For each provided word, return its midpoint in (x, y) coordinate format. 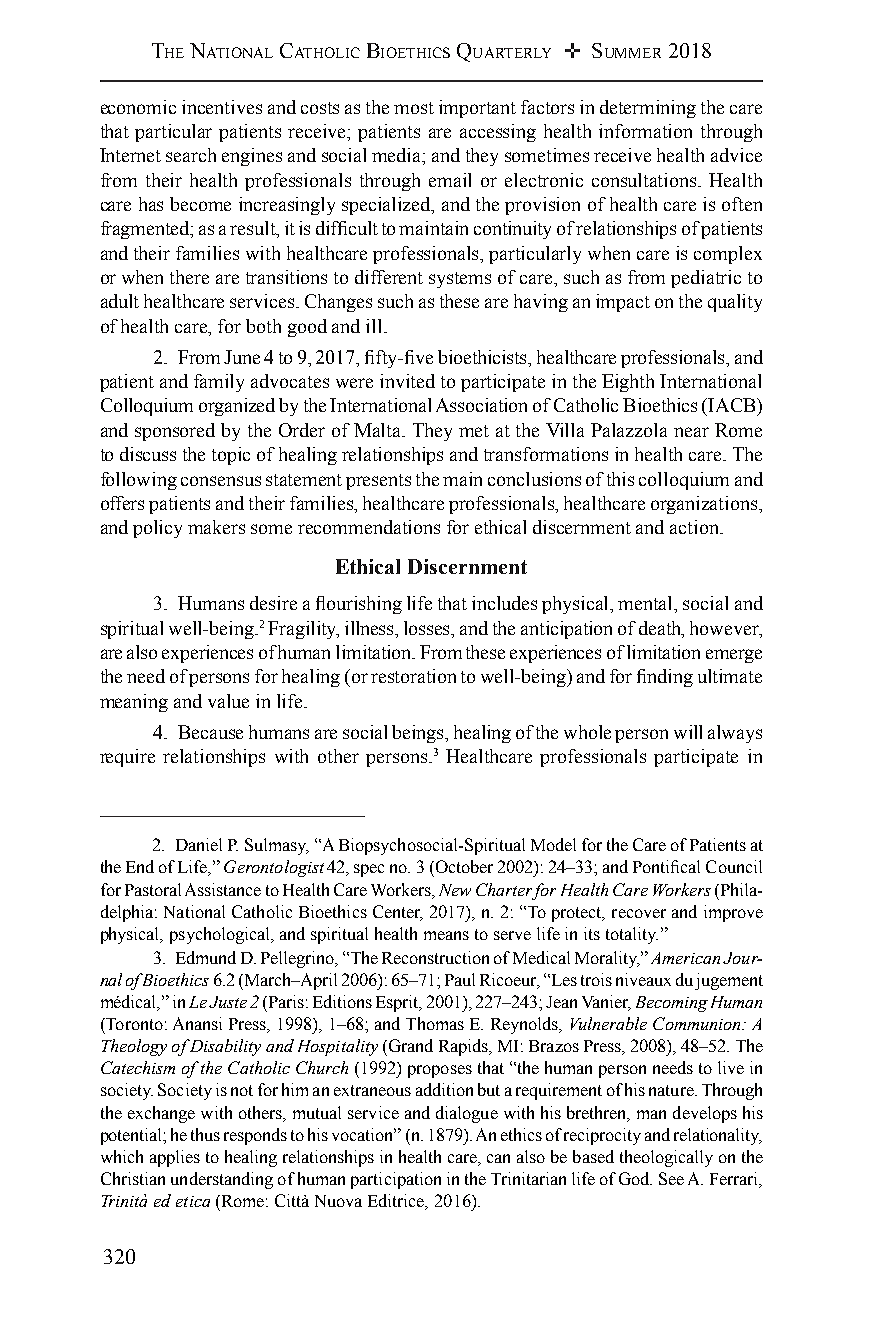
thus (205, 1134)
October (463, 866)
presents (378, 482)
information (645, 131)
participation (396, 1180)
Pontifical (666, 866)
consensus (221, 481)
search (191, 155)
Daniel (199, 844)
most (414, 108)
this (620, 479)
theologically (666, 1158)
